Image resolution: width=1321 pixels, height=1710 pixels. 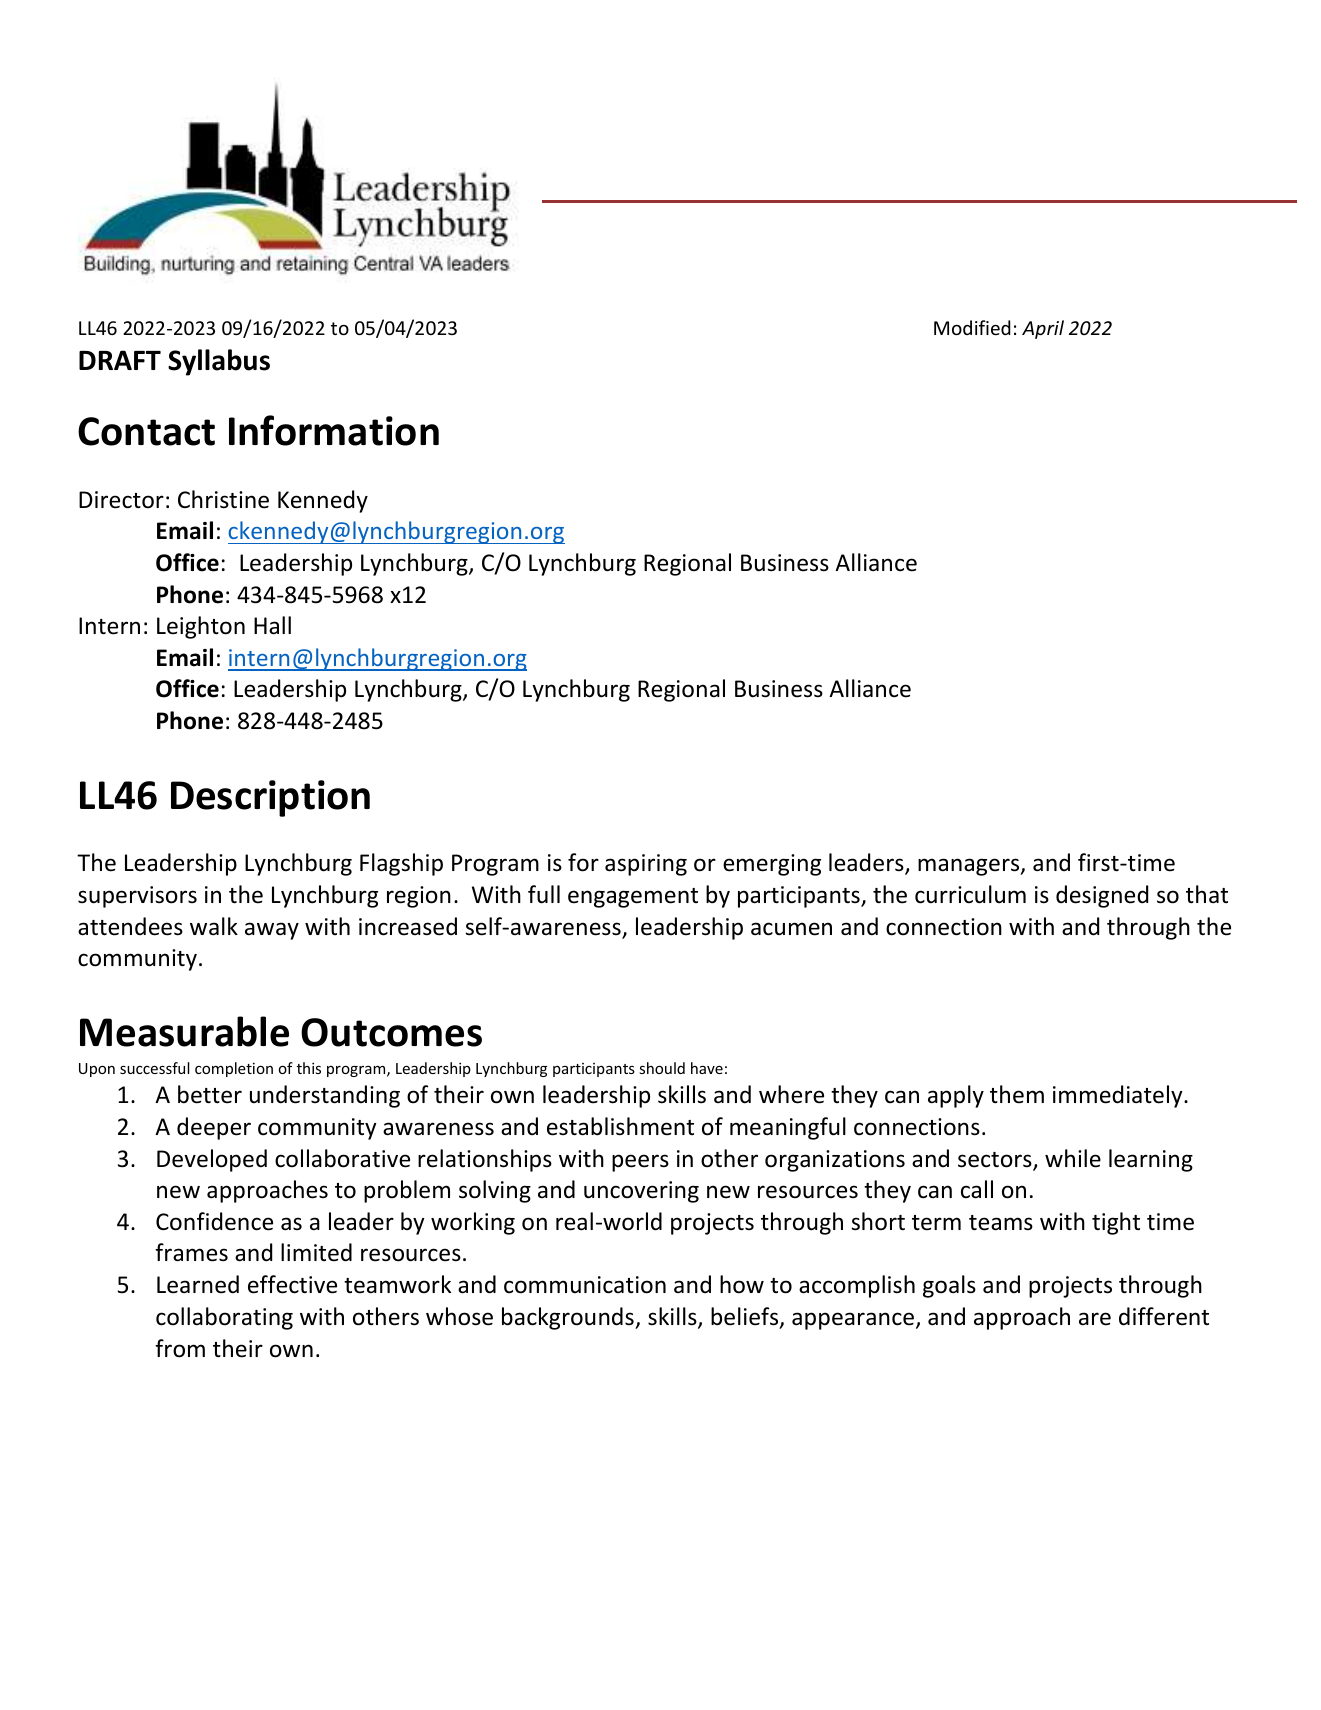 What do you see at coordinates (1119, 1096) in the page?
I see `immediately` at bounding box center [1119, 1096].
